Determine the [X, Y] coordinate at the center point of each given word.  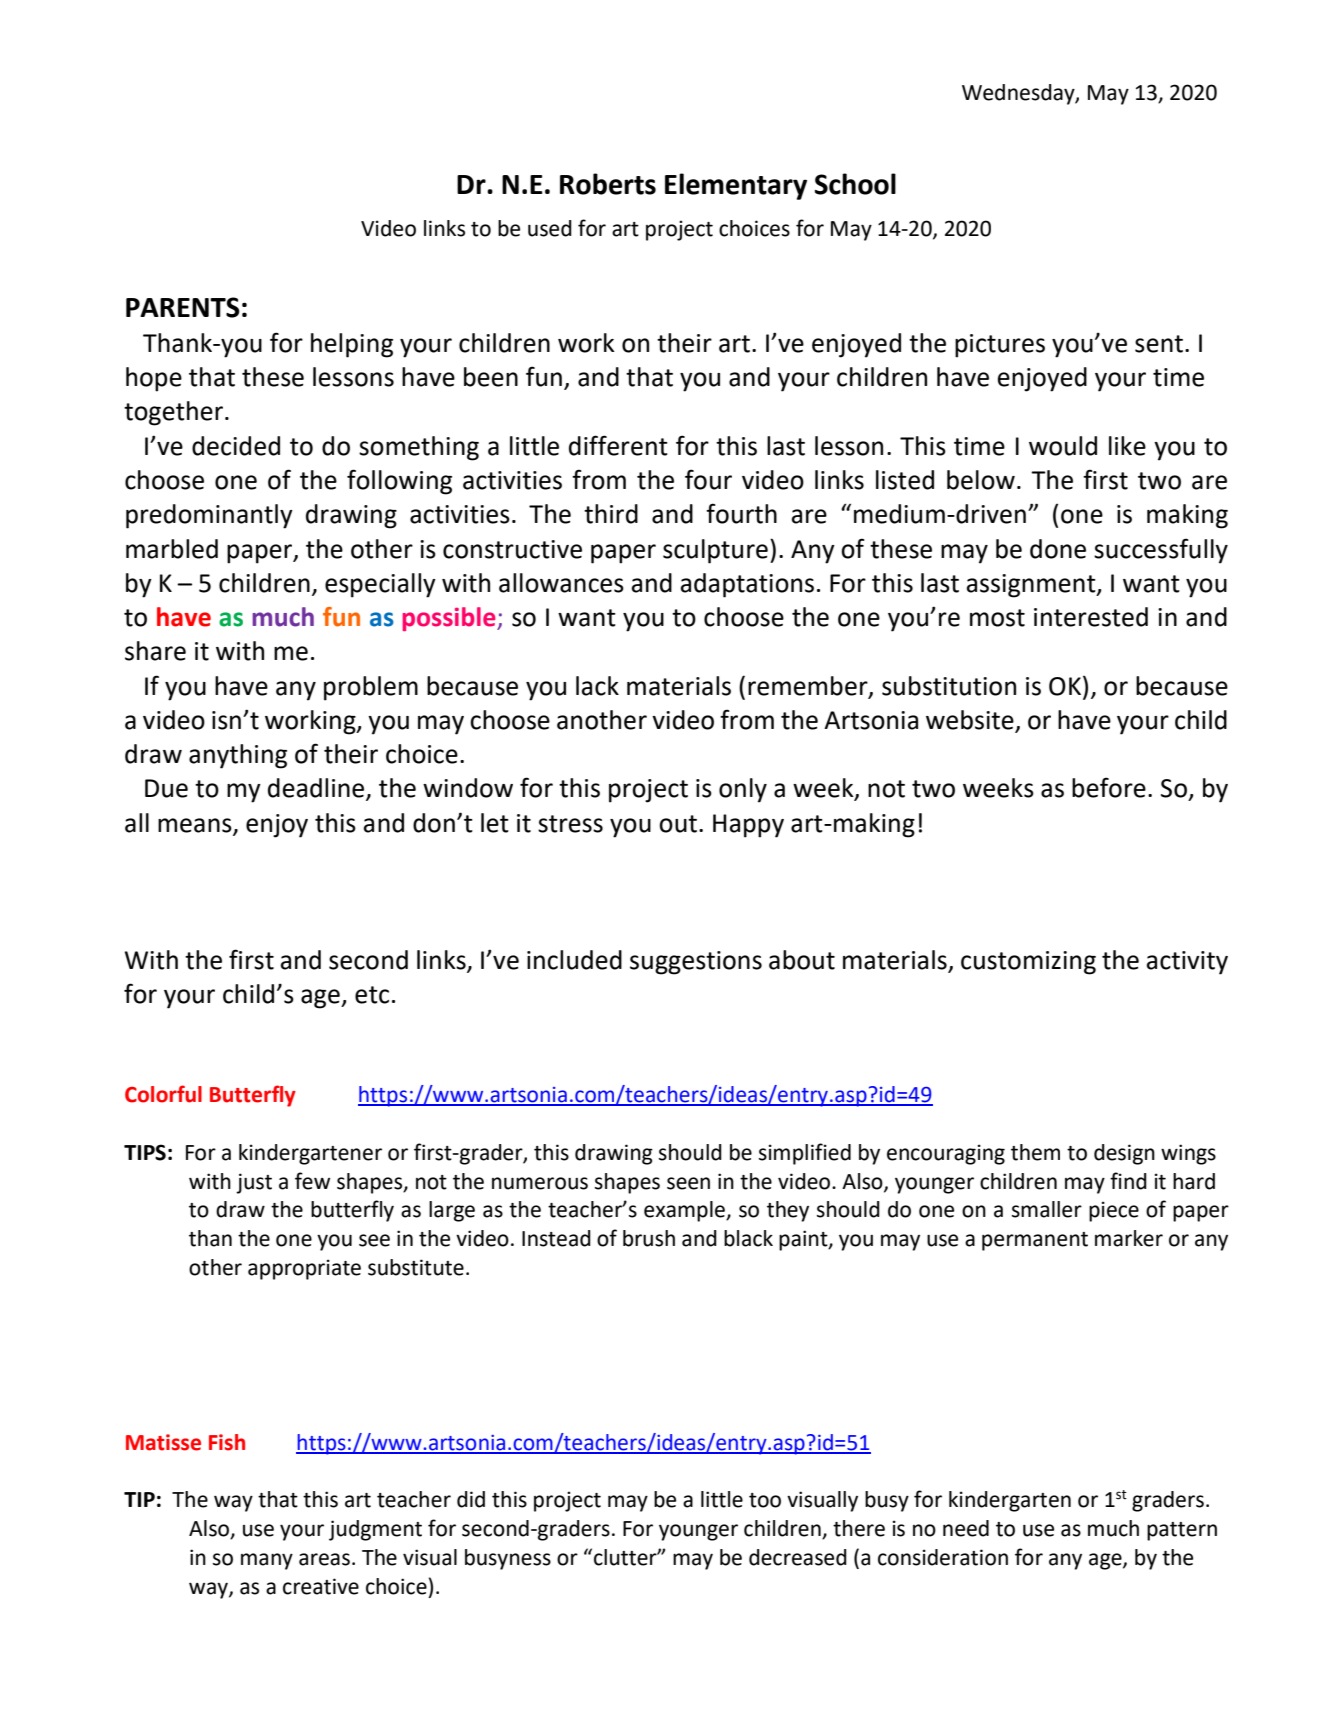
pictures [1000, 346]
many [267, 1561]
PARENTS [183, 307]
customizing [1028, 963]
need [966, 1528]
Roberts [608, 184]
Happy [748, 826]
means [196, 826]
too [765, 1500]
